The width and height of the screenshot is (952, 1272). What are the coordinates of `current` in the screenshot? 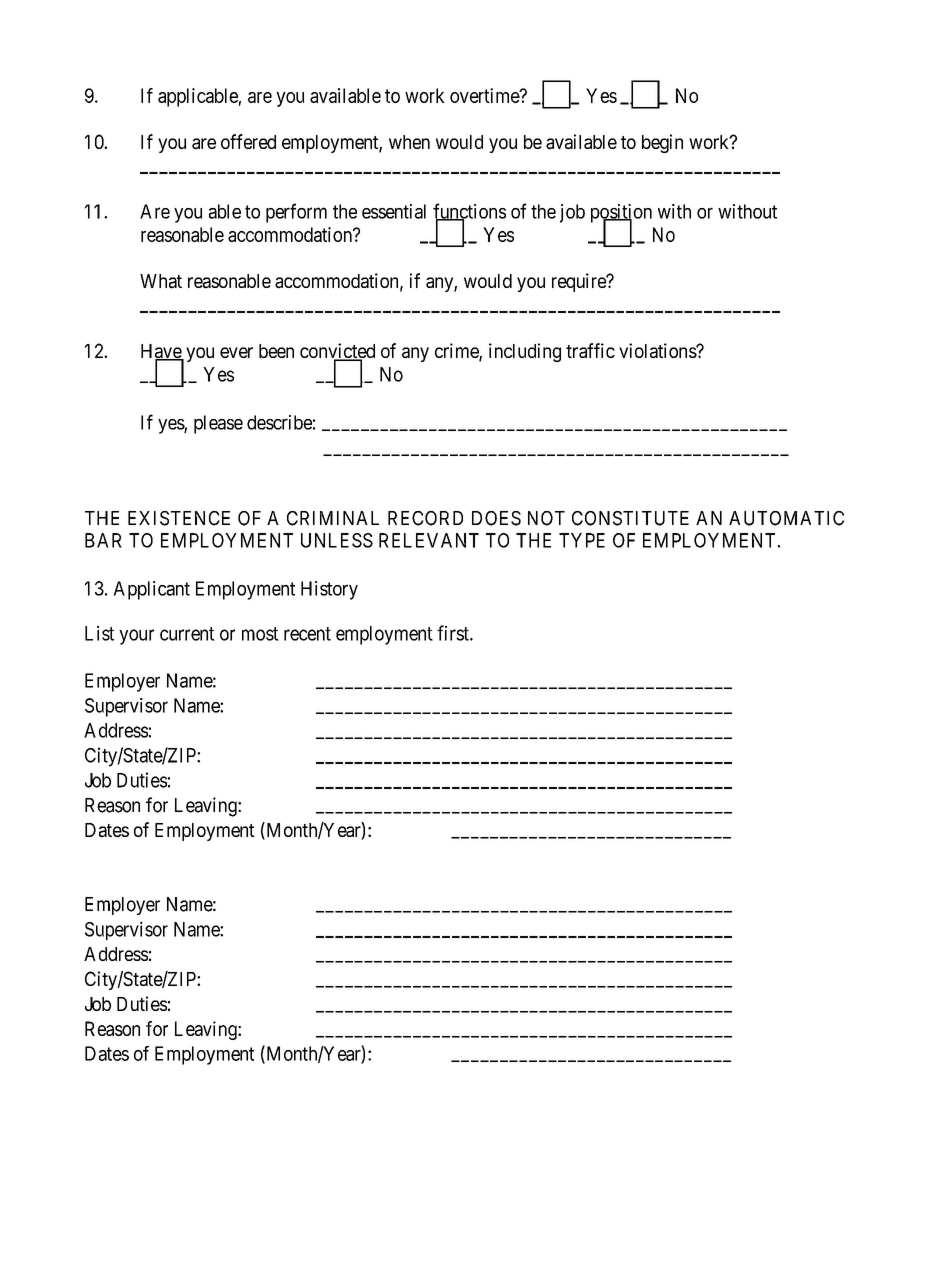 It's located at (187, 634).
